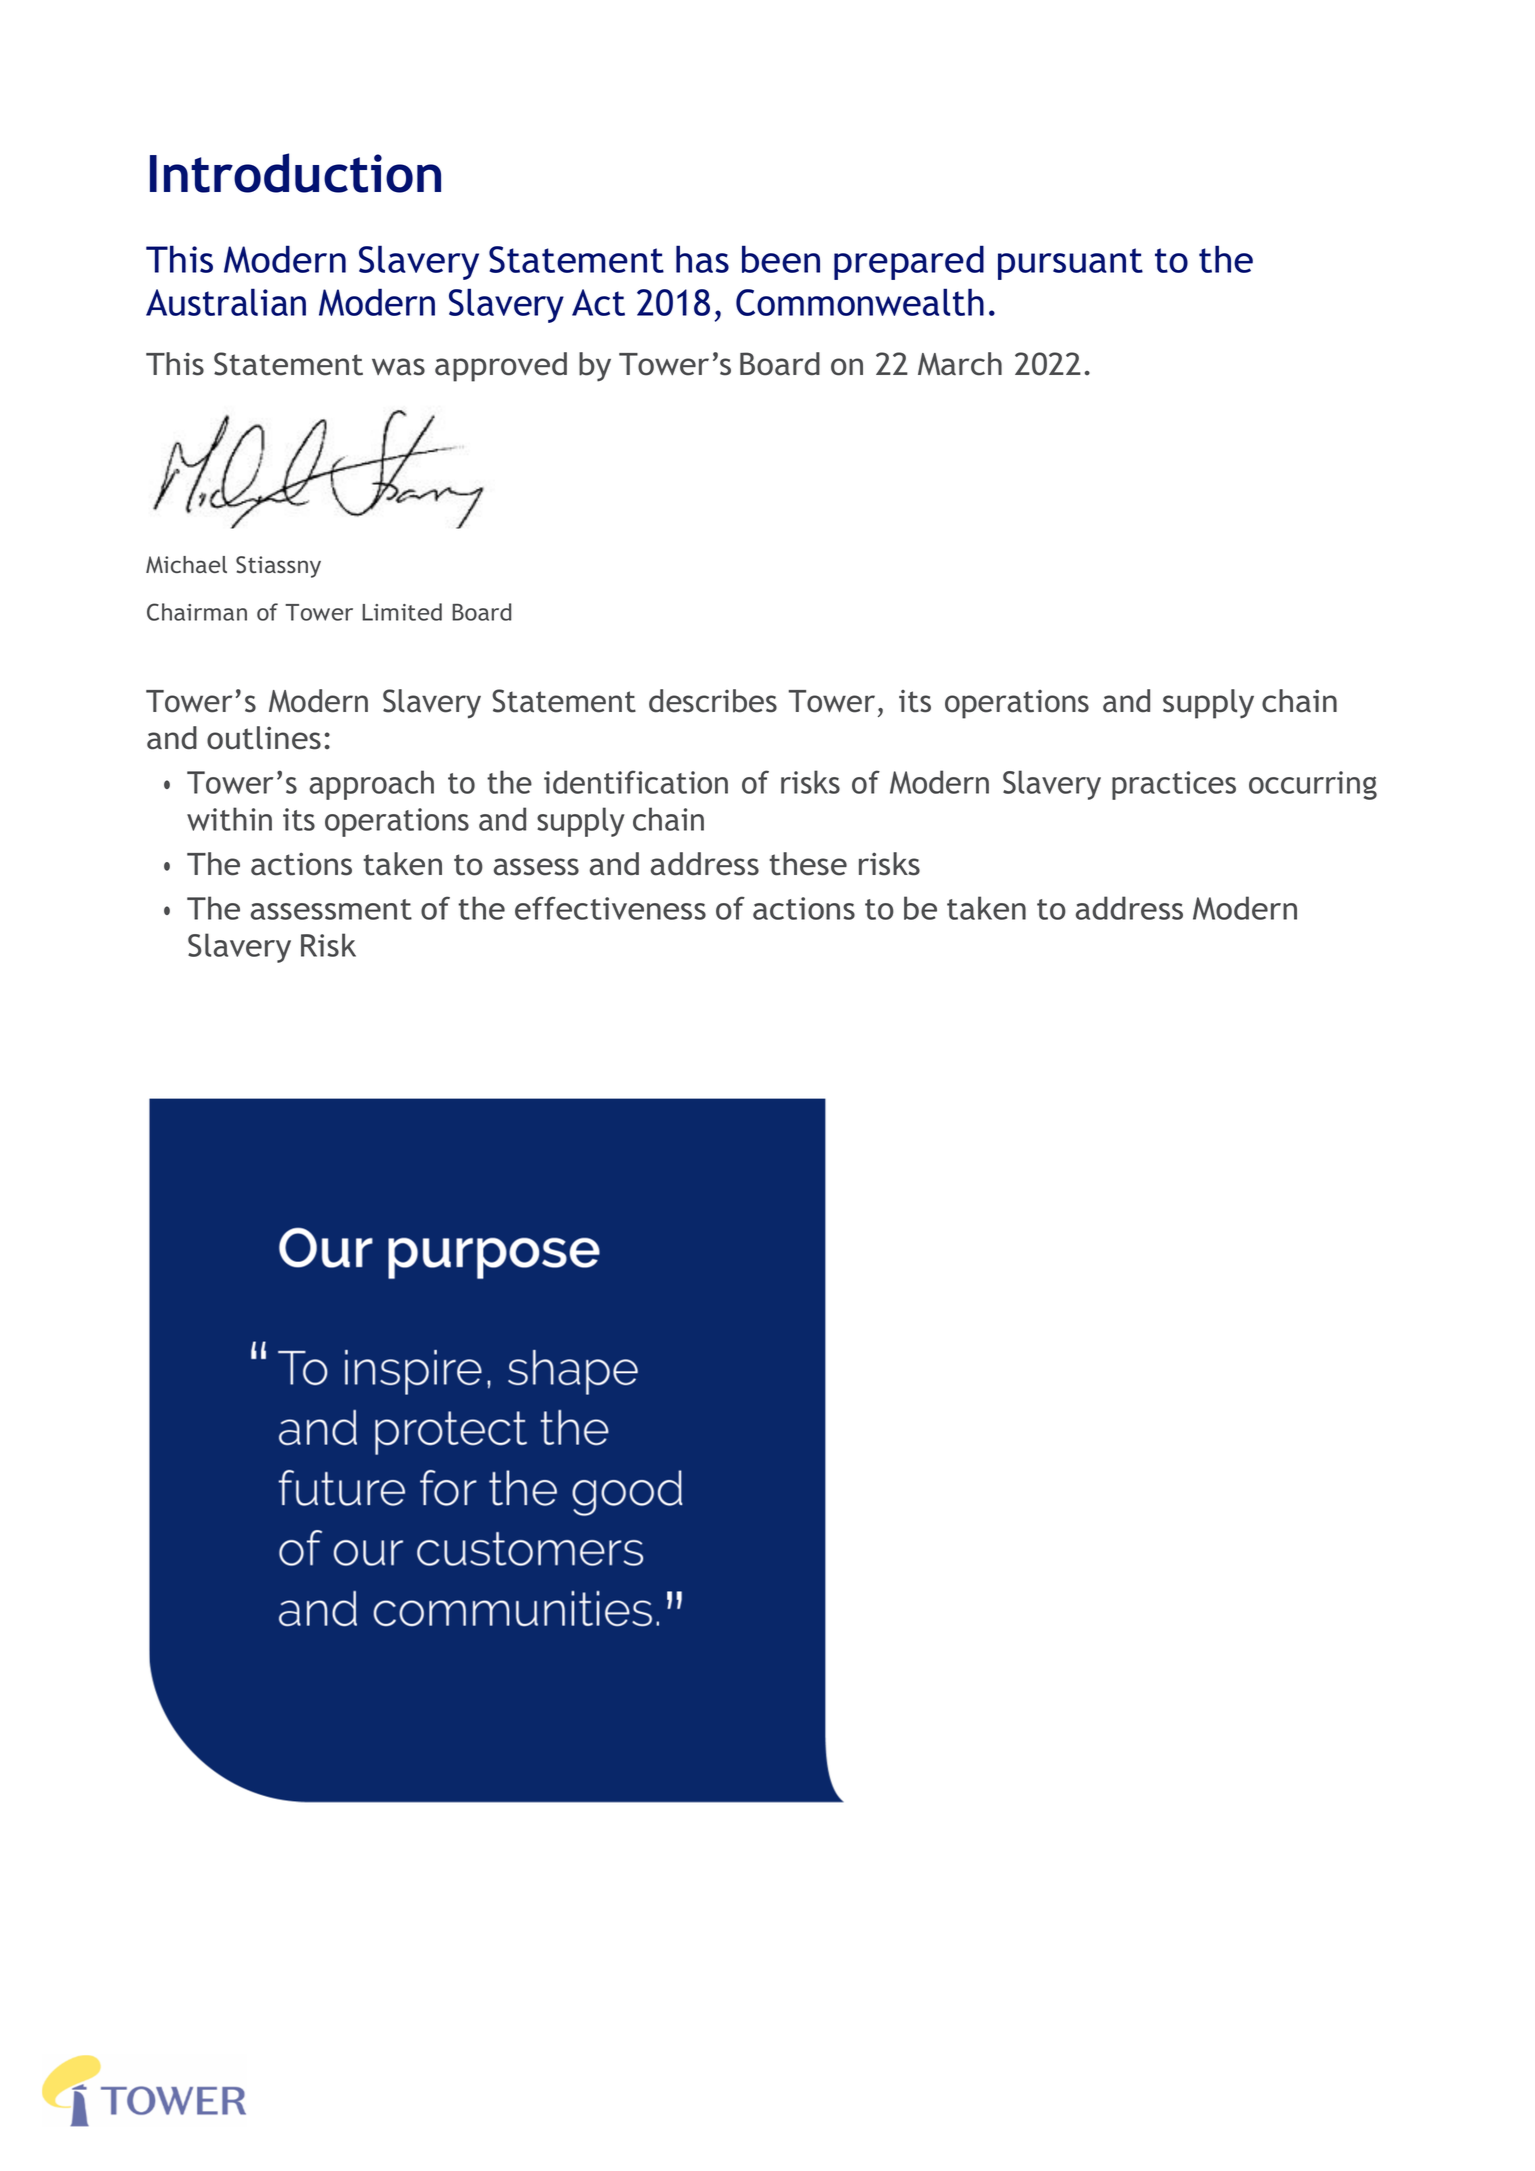  I want to click on outlines, so click(264, 738).
